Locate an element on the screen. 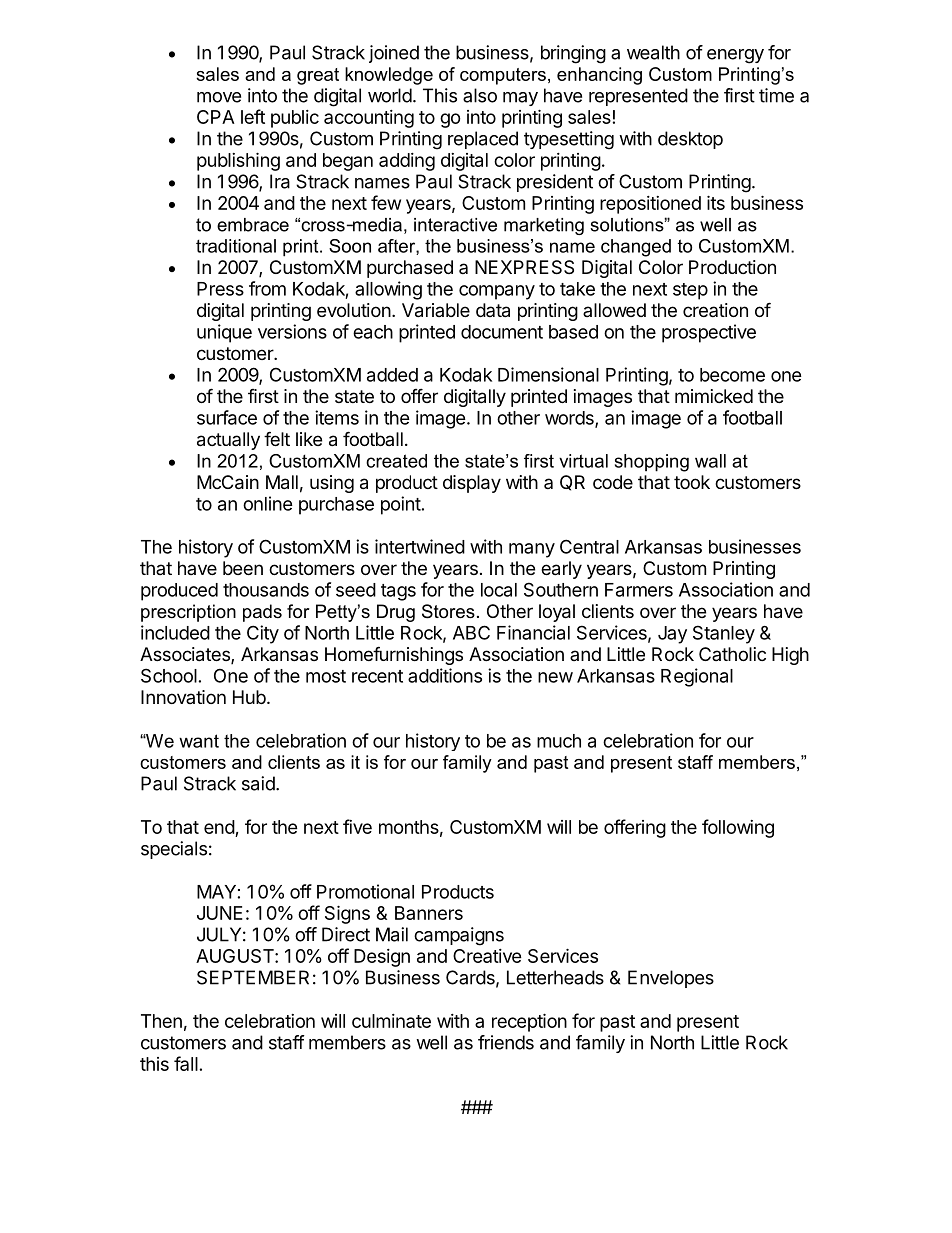  move is located at coordinates (219, 97).
